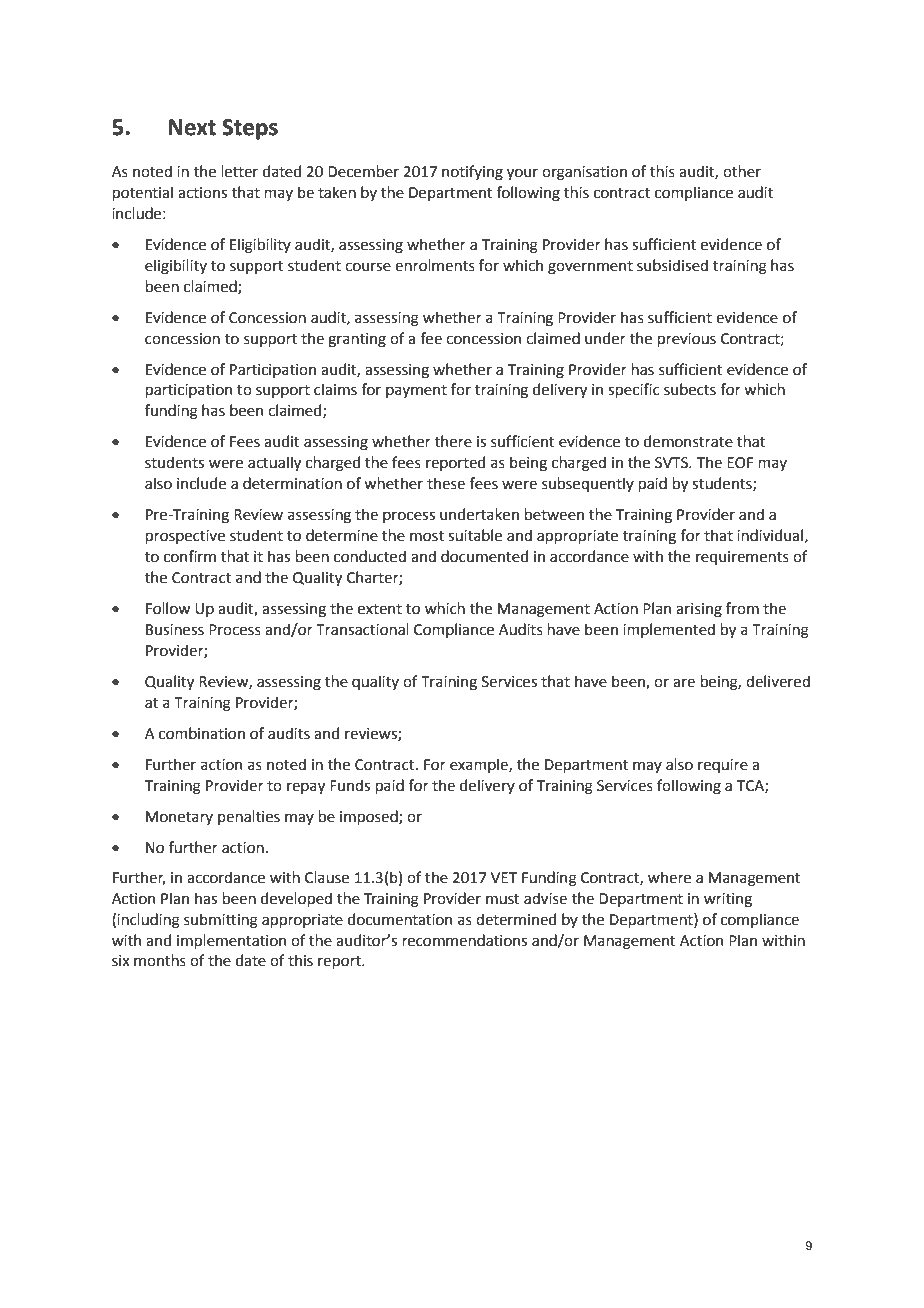 The width and height of the image is (924, 1308). I want to click on Funds, so click(350, 785).
